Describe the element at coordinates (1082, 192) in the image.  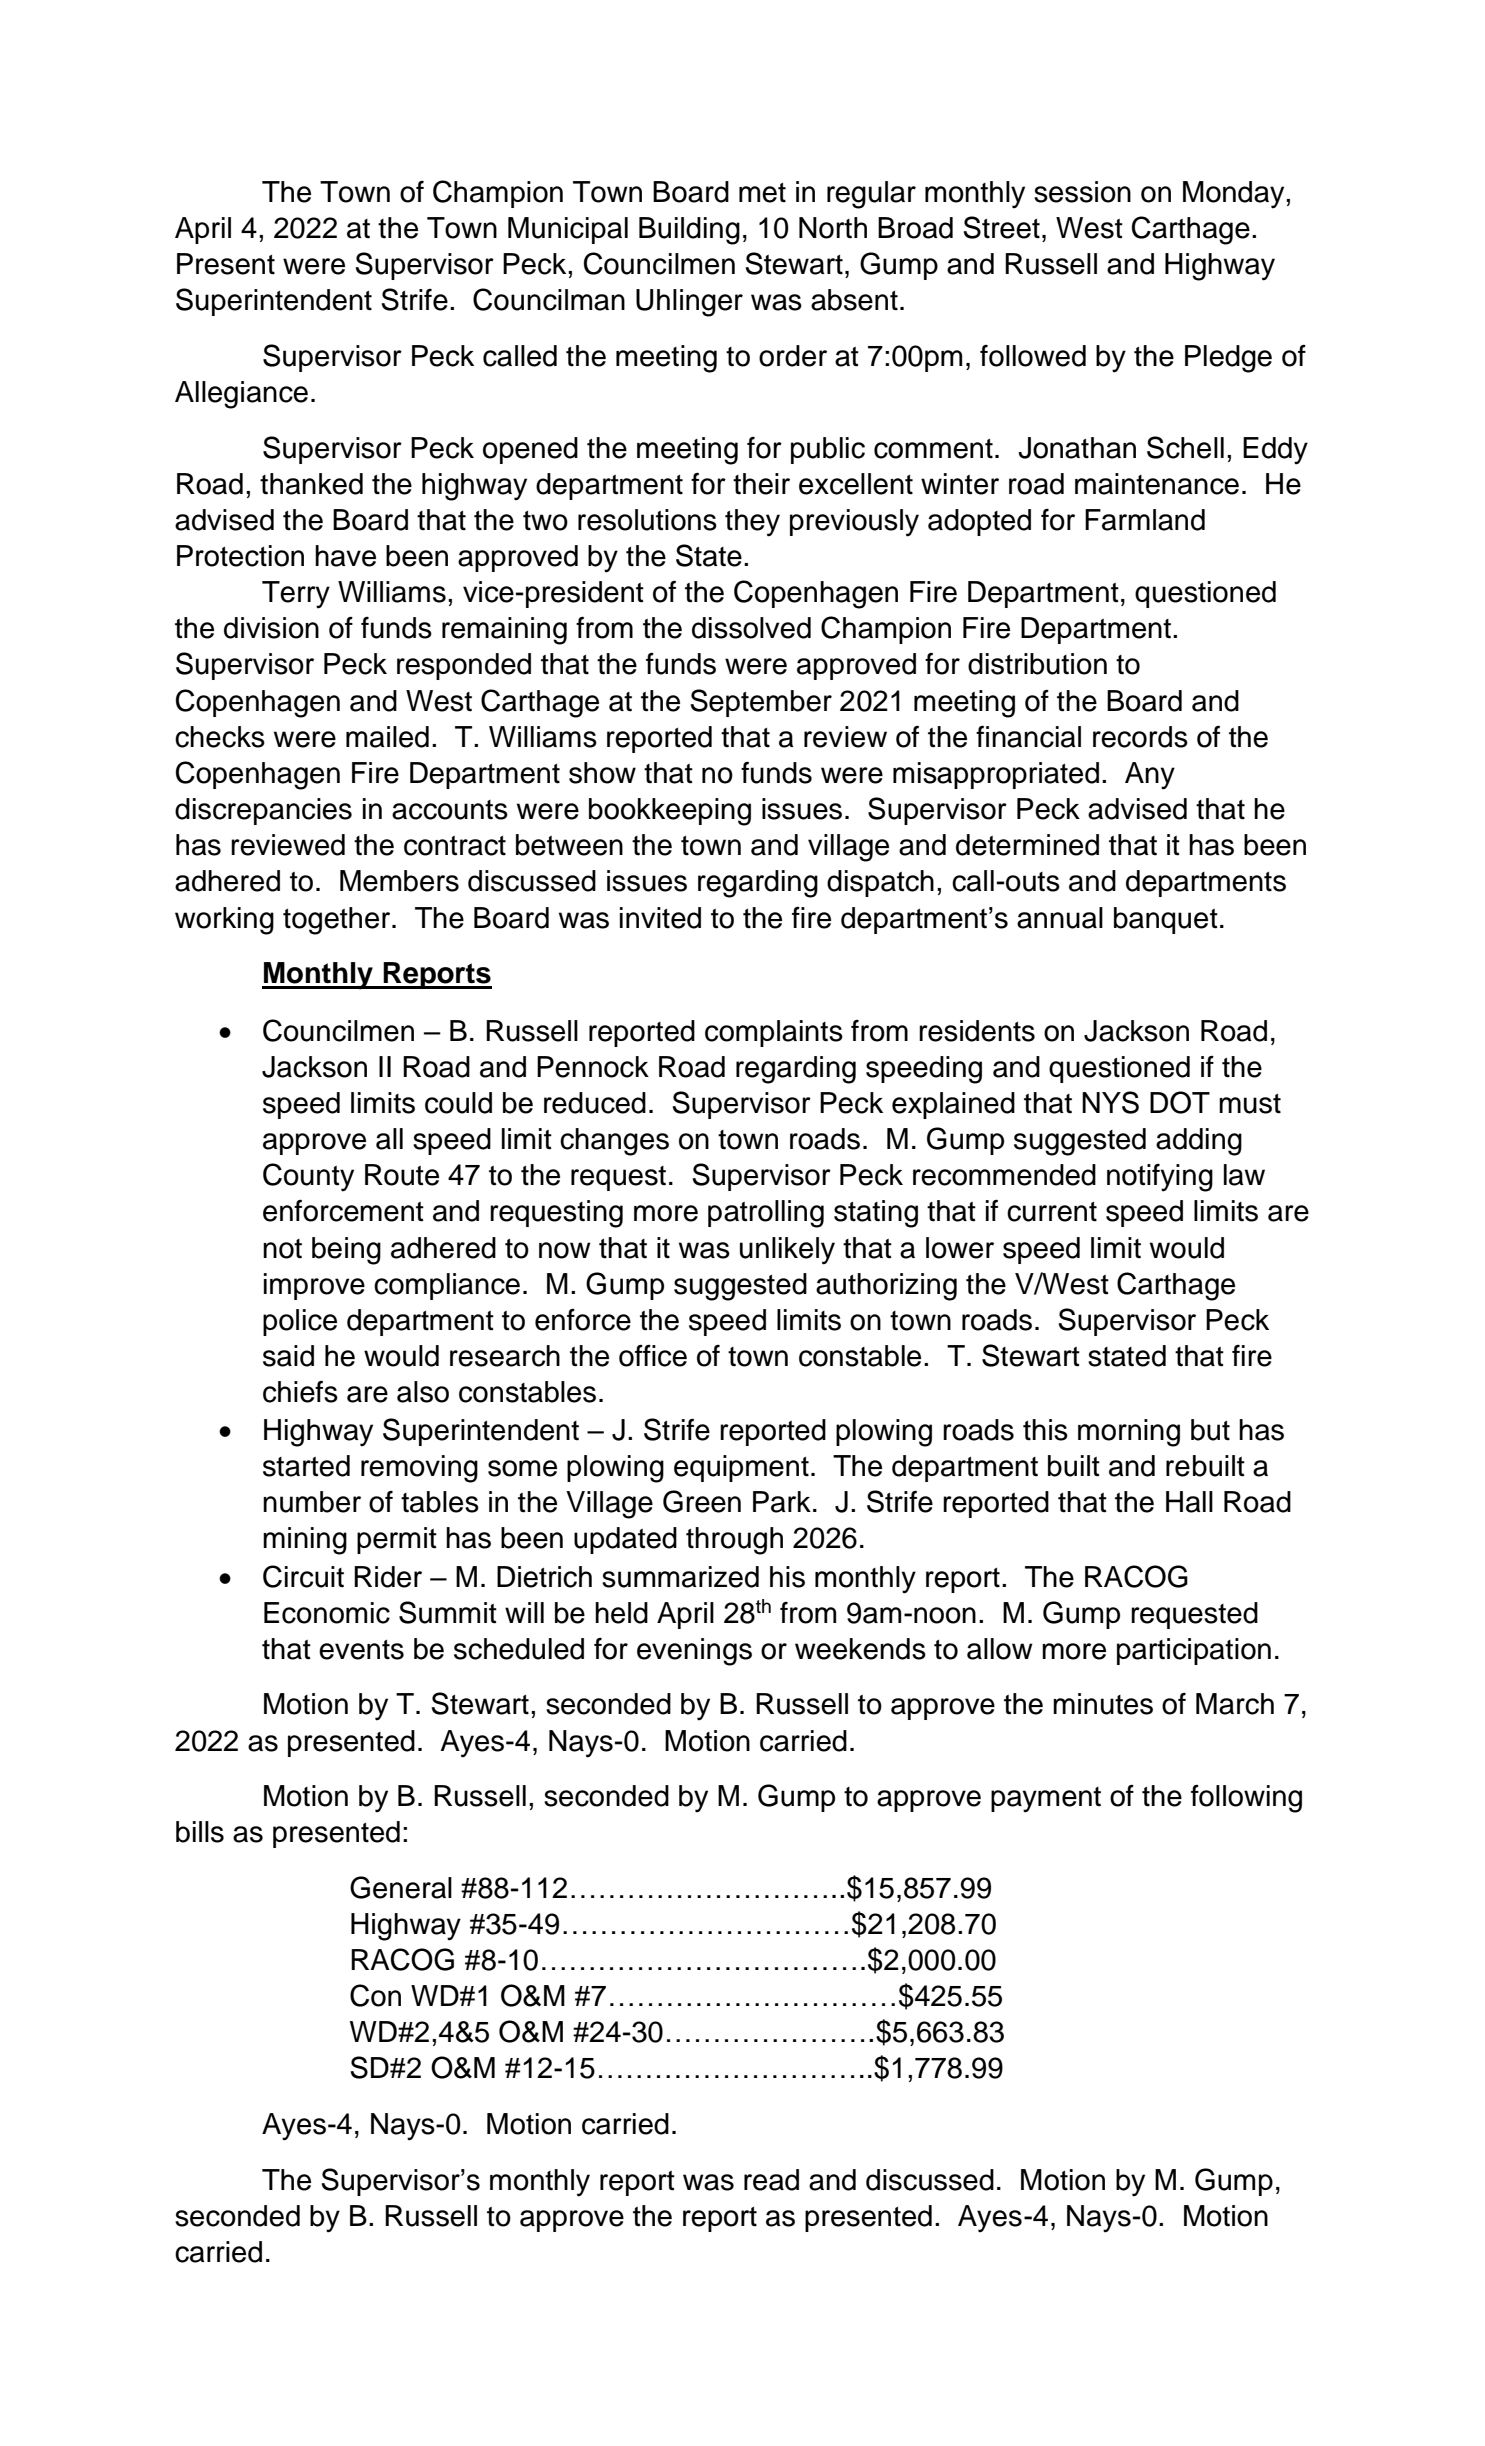
I see `session` at that location.
